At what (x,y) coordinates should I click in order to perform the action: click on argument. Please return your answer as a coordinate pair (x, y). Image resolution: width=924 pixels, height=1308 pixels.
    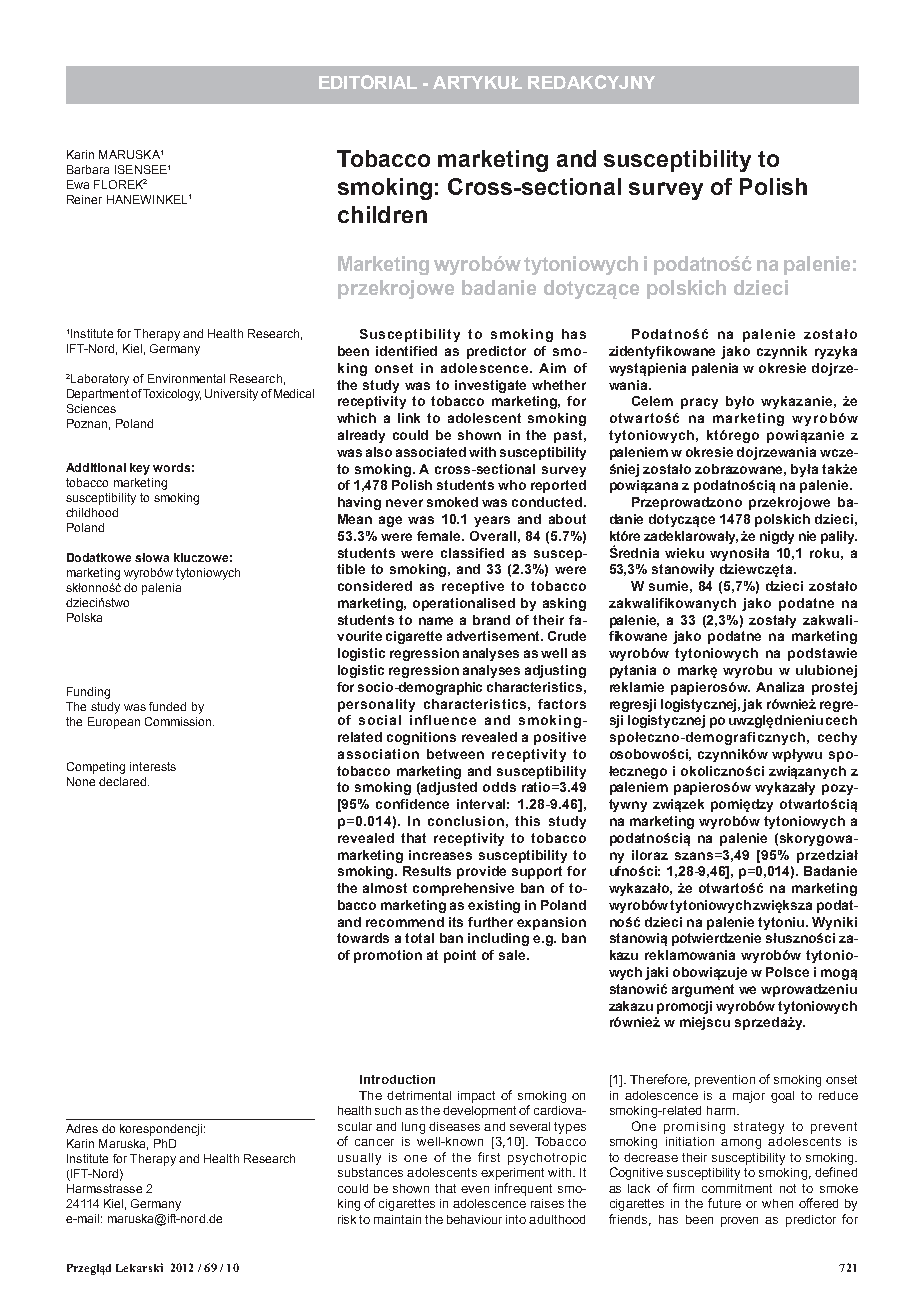
    Looking at the image, I should click on (703, 990).
